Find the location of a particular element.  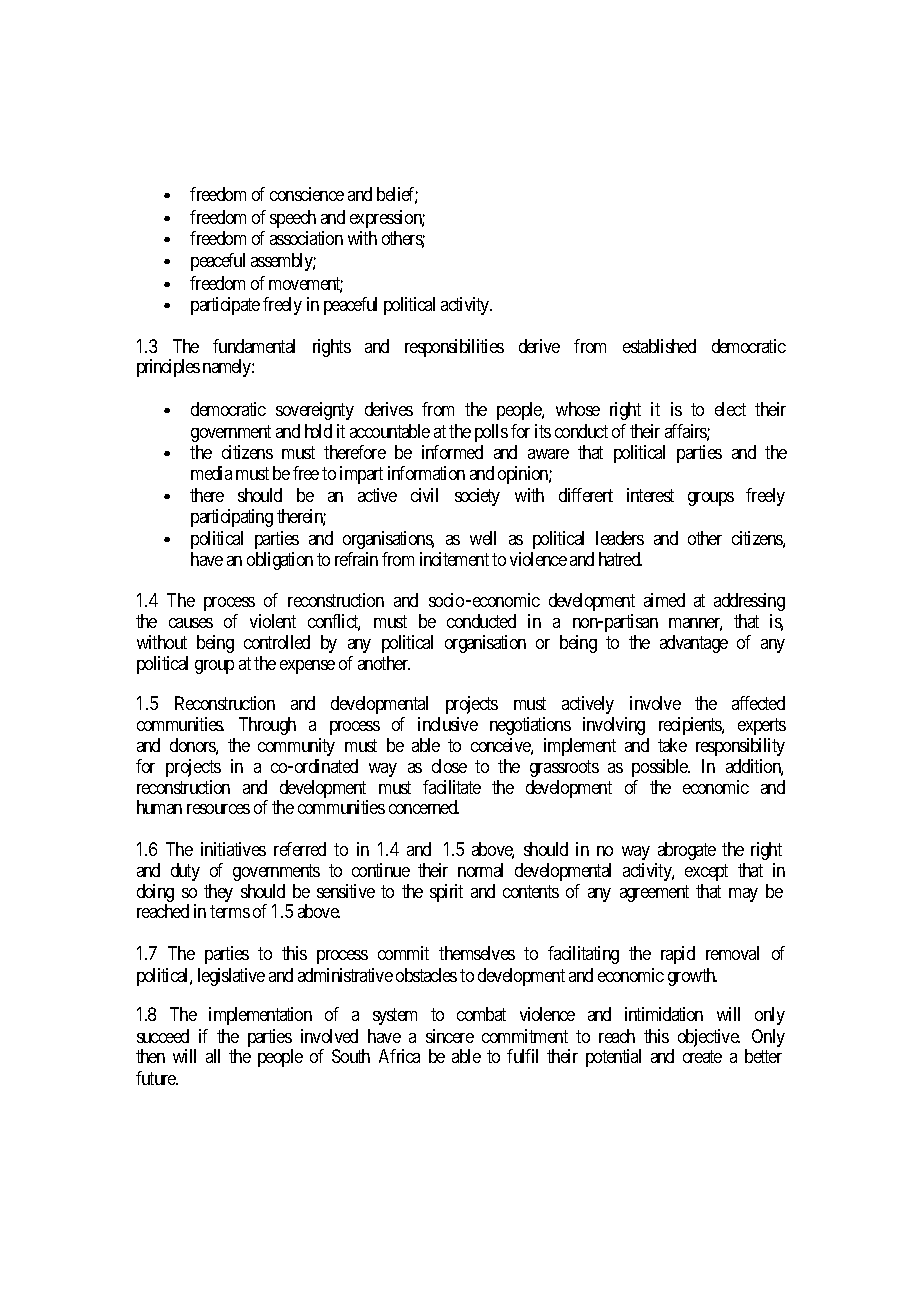

participating is located at coordinates (232, 518).
